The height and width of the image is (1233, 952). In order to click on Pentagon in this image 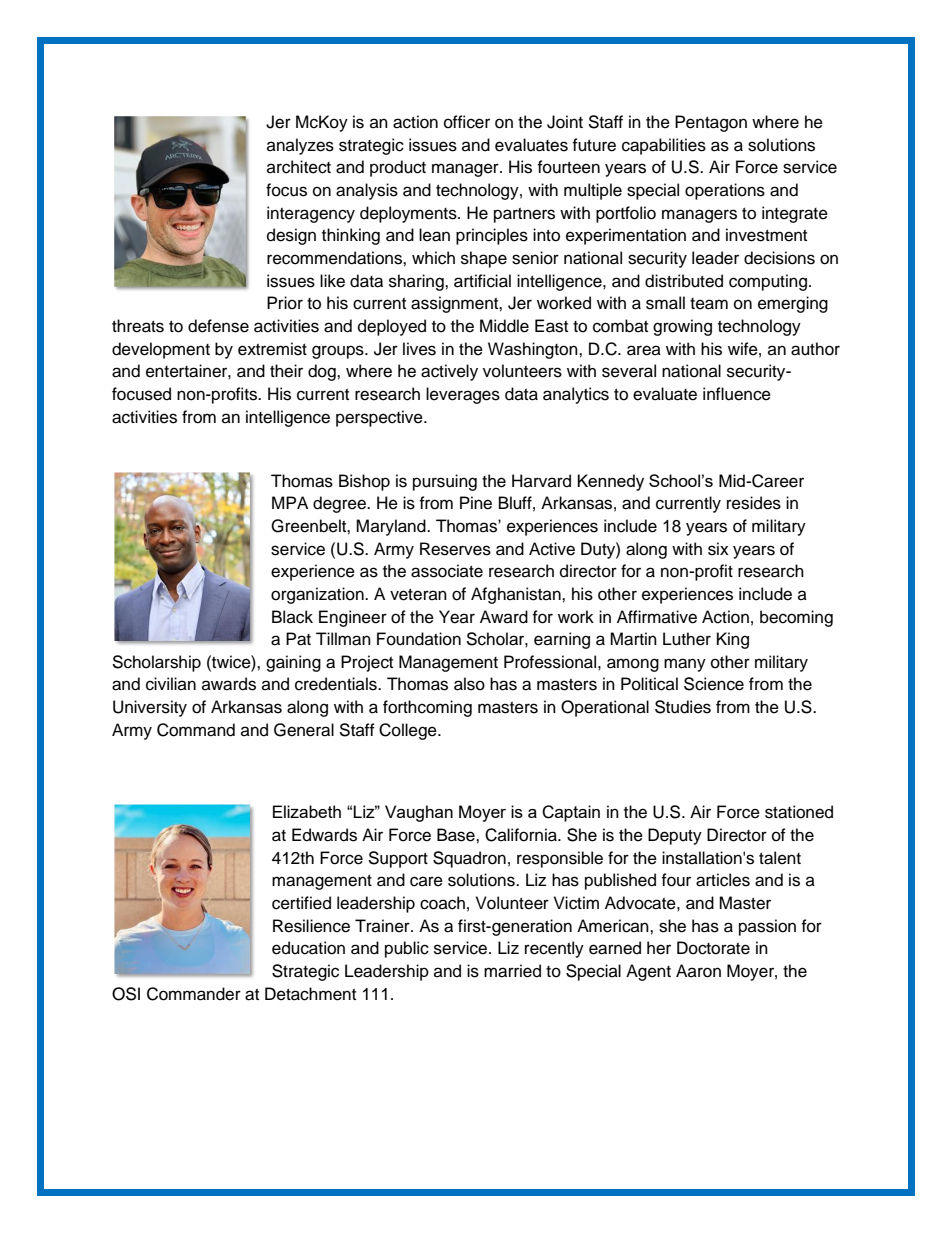, I will do `click(711, 123)`.
